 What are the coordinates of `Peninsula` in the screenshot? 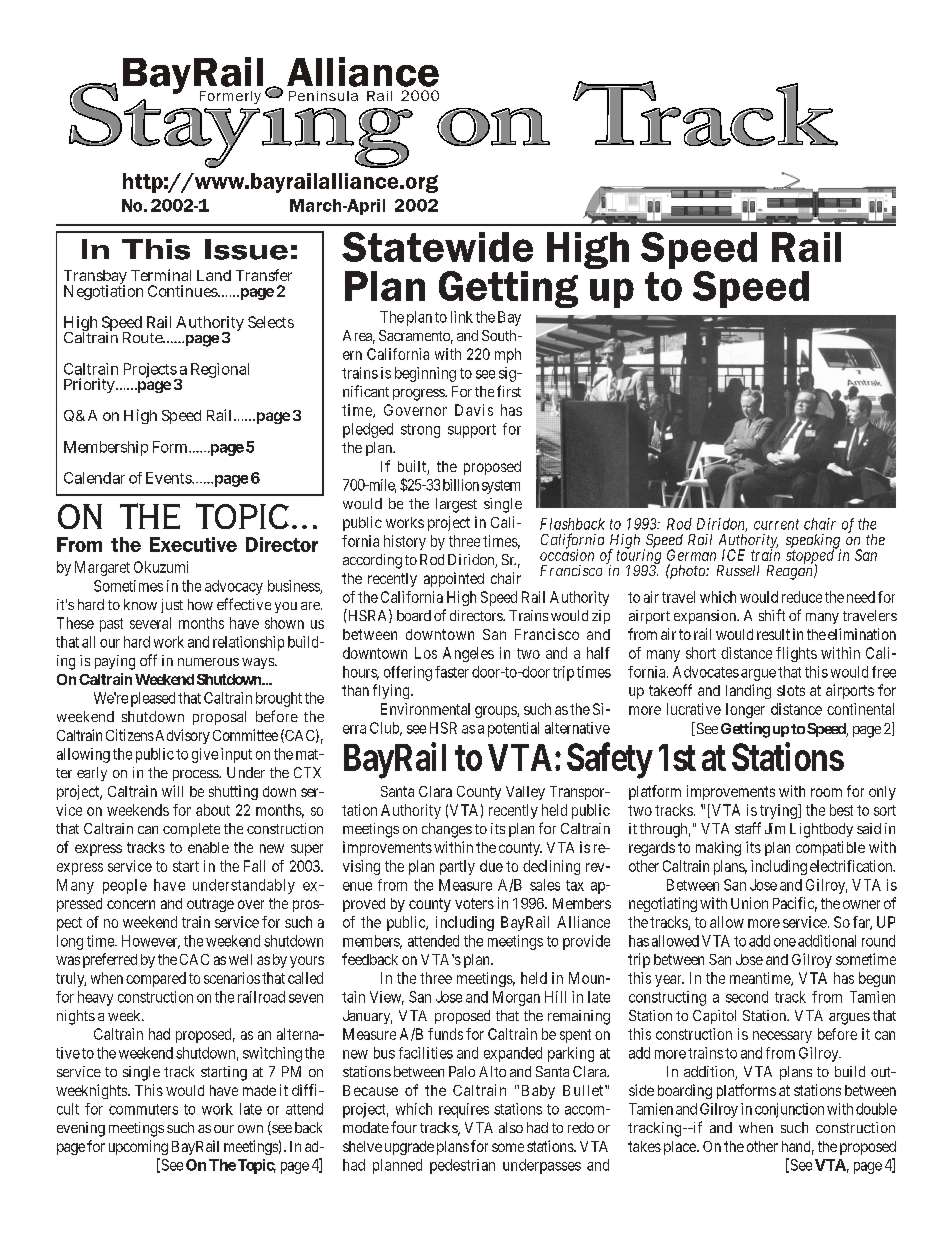 It's located at (323, 96).
